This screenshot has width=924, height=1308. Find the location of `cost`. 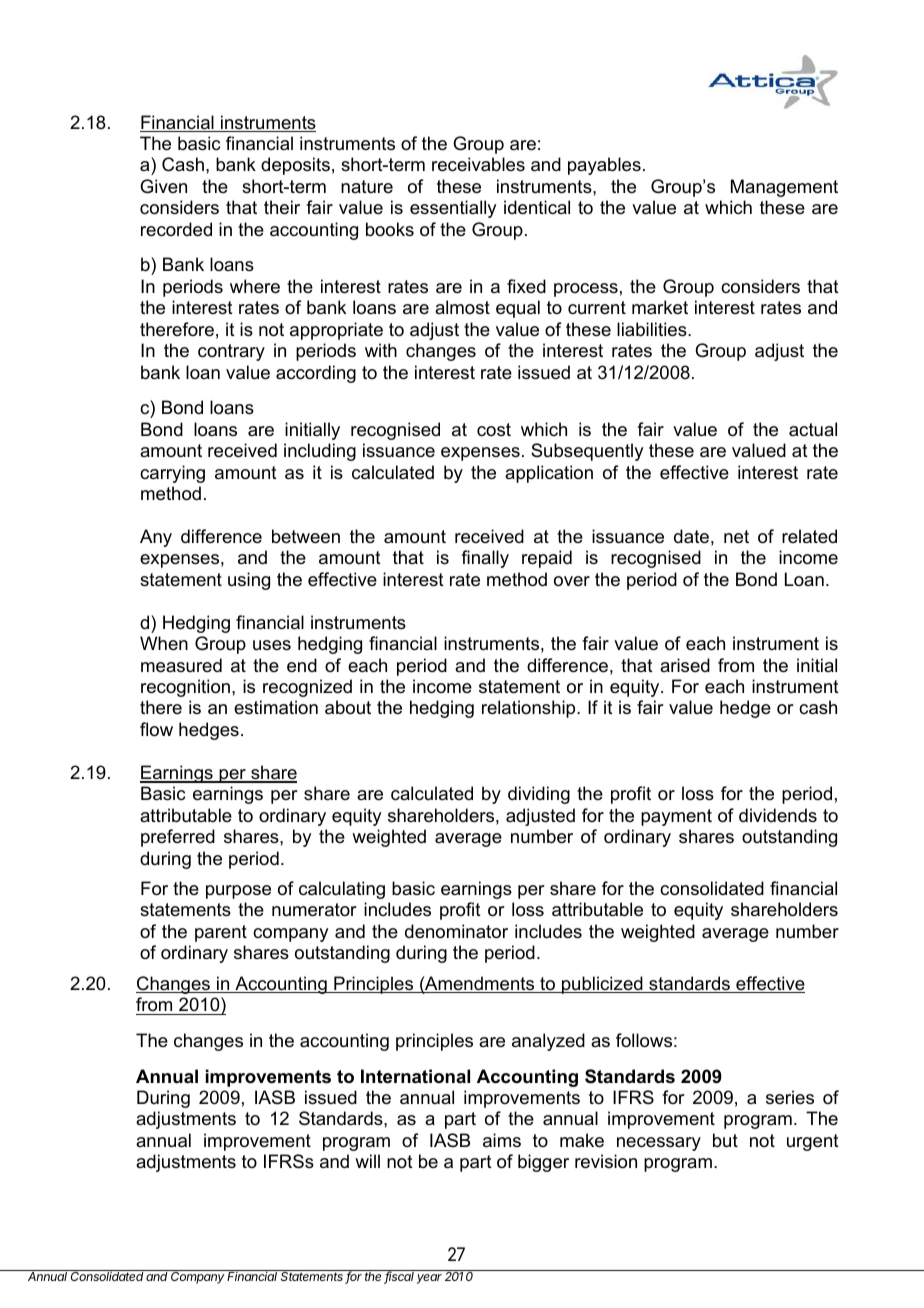

cost is located at coordinates (494, 429).
